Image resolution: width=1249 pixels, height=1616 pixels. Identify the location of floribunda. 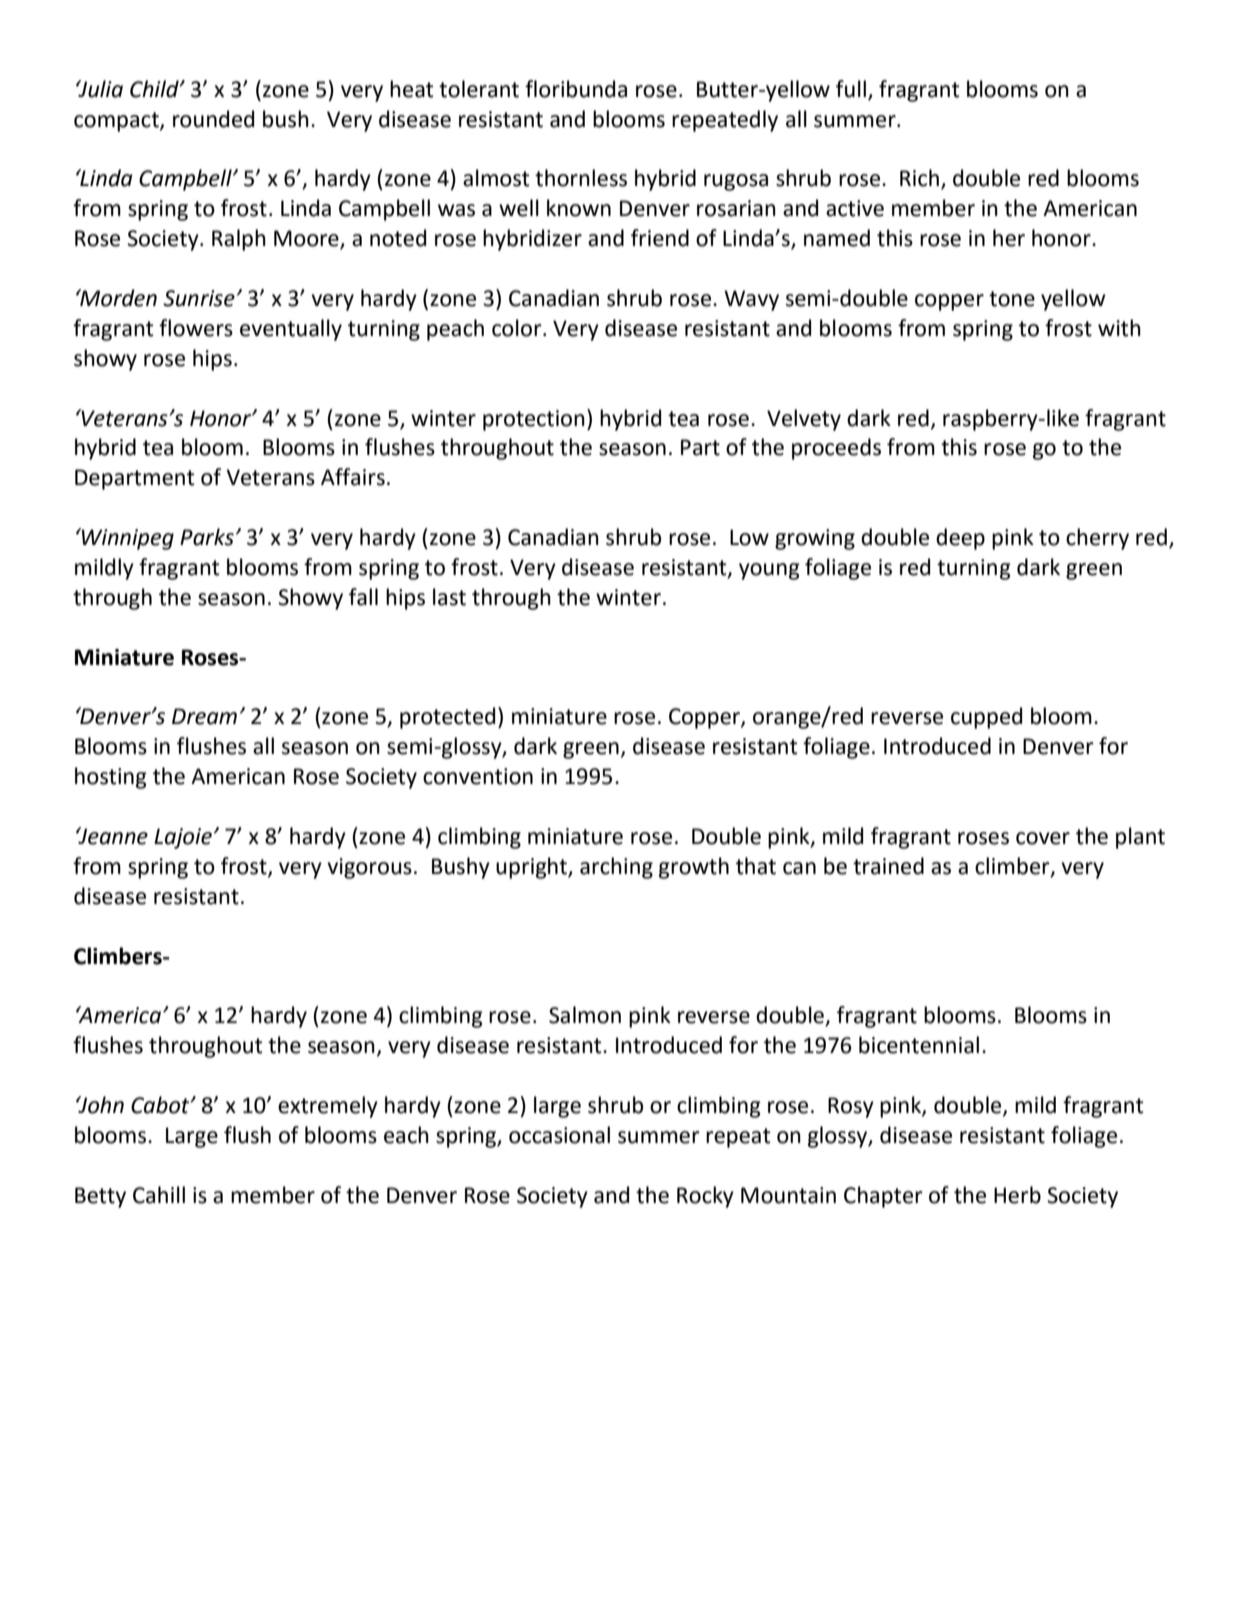
(576, 89).
